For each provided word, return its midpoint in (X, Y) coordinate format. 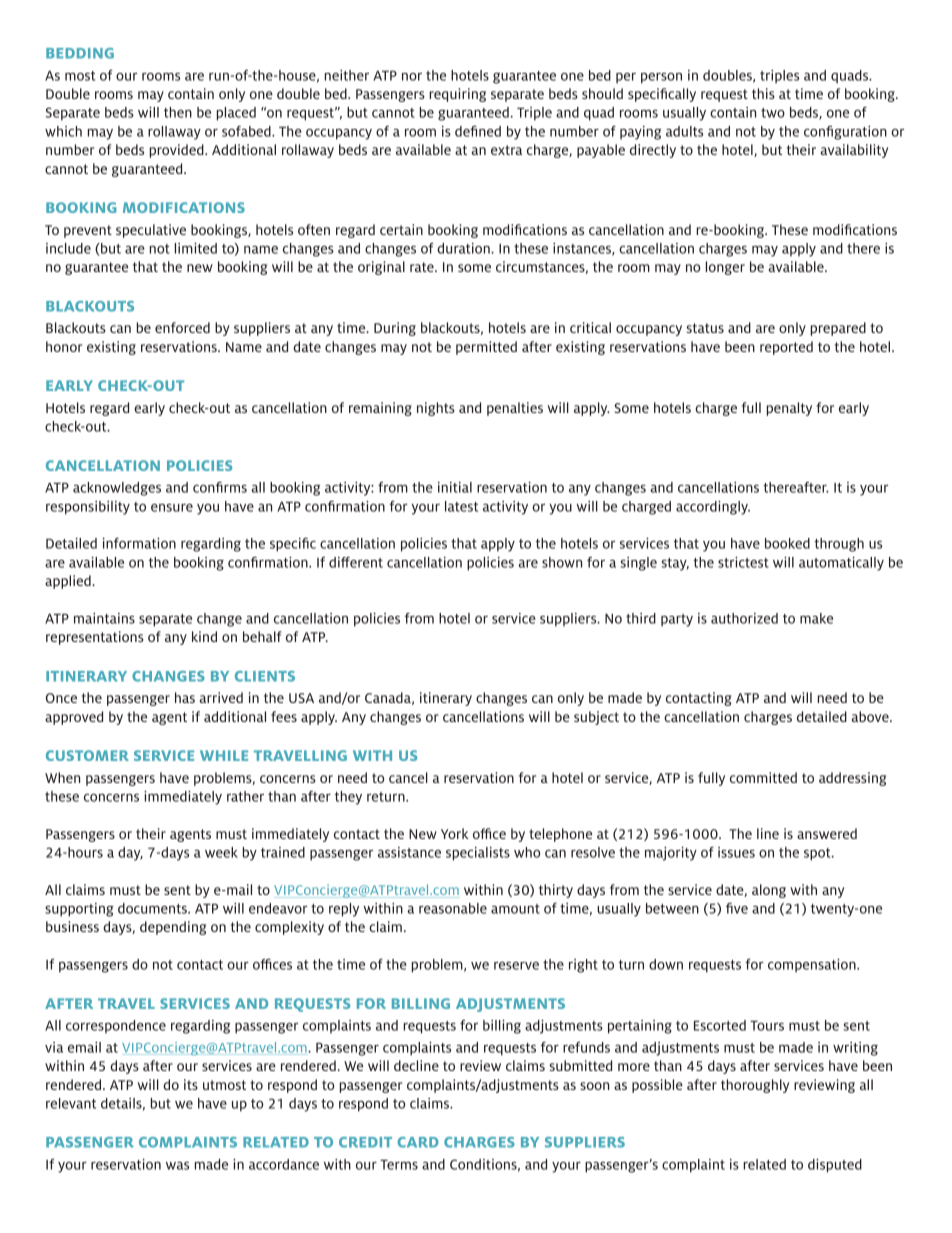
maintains (104, 618)
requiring (457, 95)
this (763, 93)
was (177, 1166)
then (178, 112)
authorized (744, 618)
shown (562, 562)
